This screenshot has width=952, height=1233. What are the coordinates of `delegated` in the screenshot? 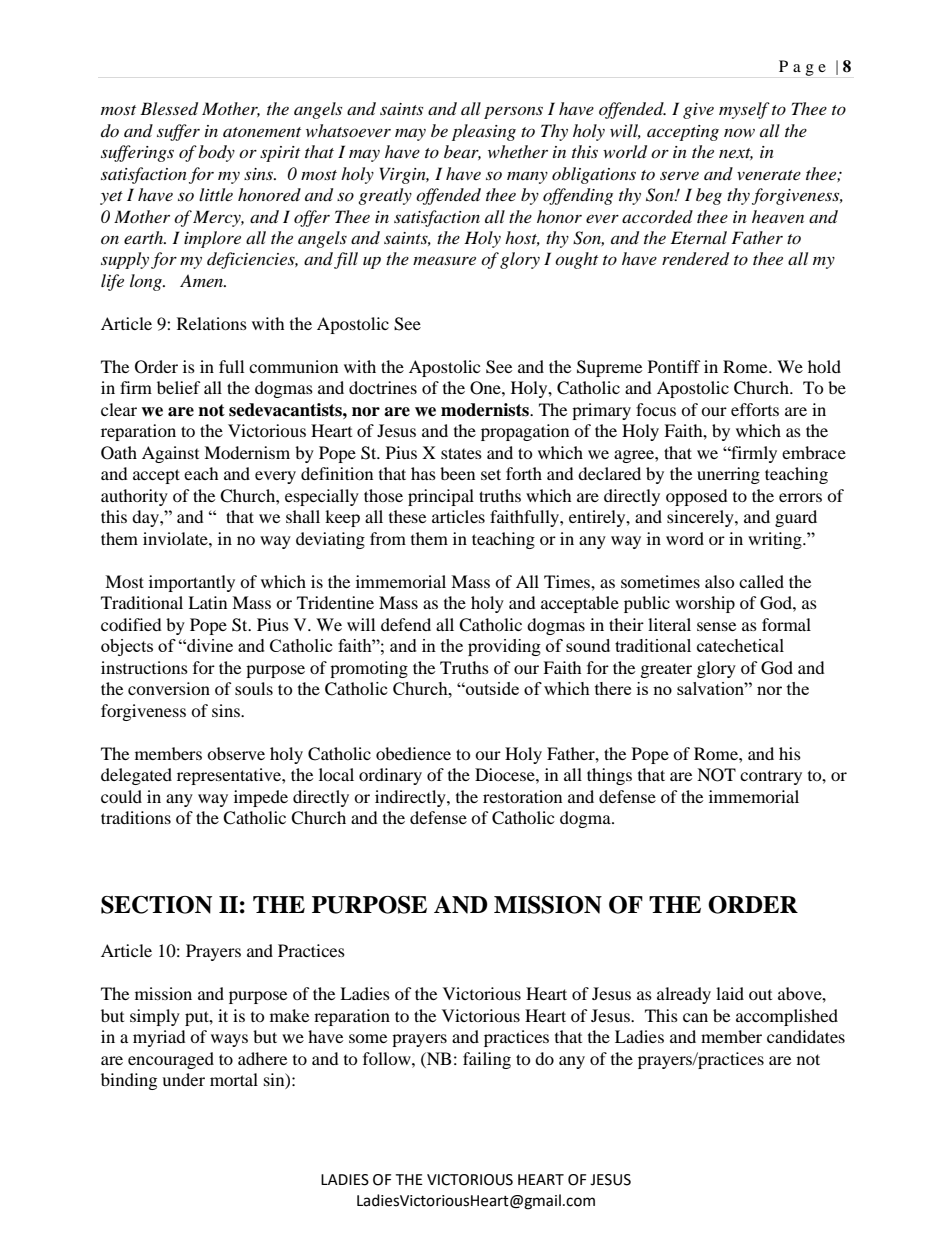 It's located at (136, 776).
